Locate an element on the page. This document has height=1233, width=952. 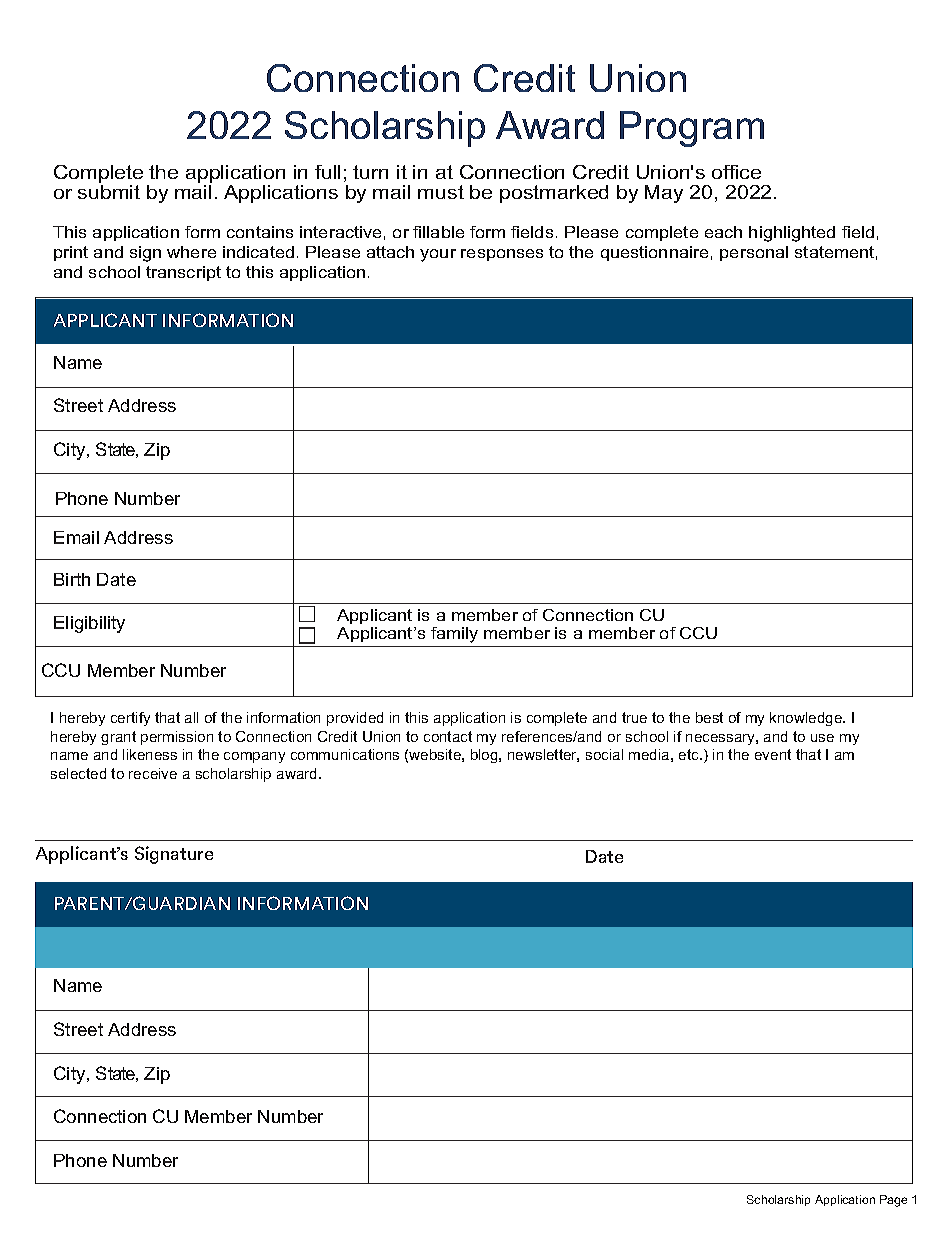
event is located at coordinates (773, 754).
